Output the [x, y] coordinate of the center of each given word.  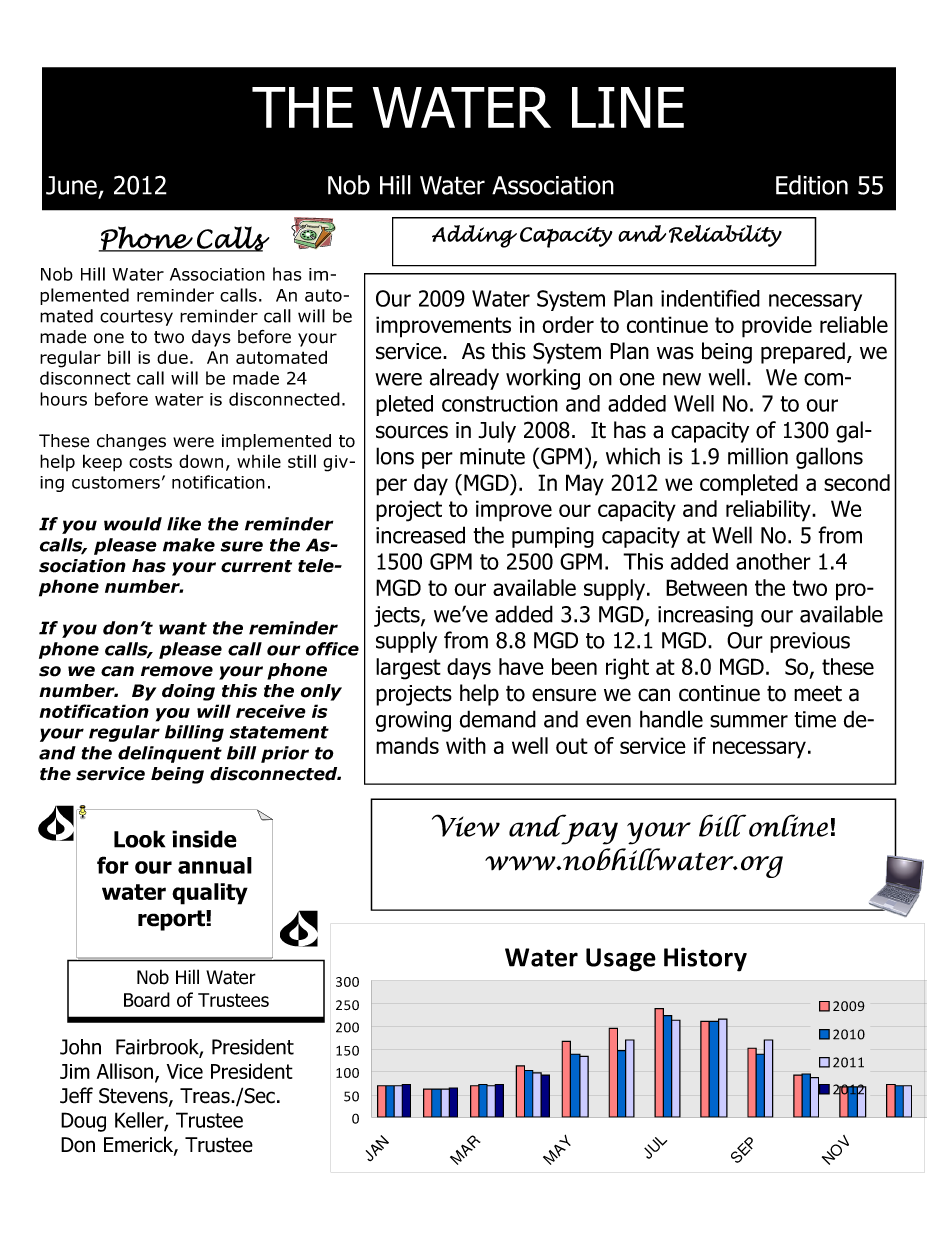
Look [139, 839]
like [184, 524]
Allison [125, 1071]
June [71, 185]
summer [749, 721]
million [758, 456]
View [466, 825]
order [568, 324]
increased [420, 535]
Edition [812, 185]
